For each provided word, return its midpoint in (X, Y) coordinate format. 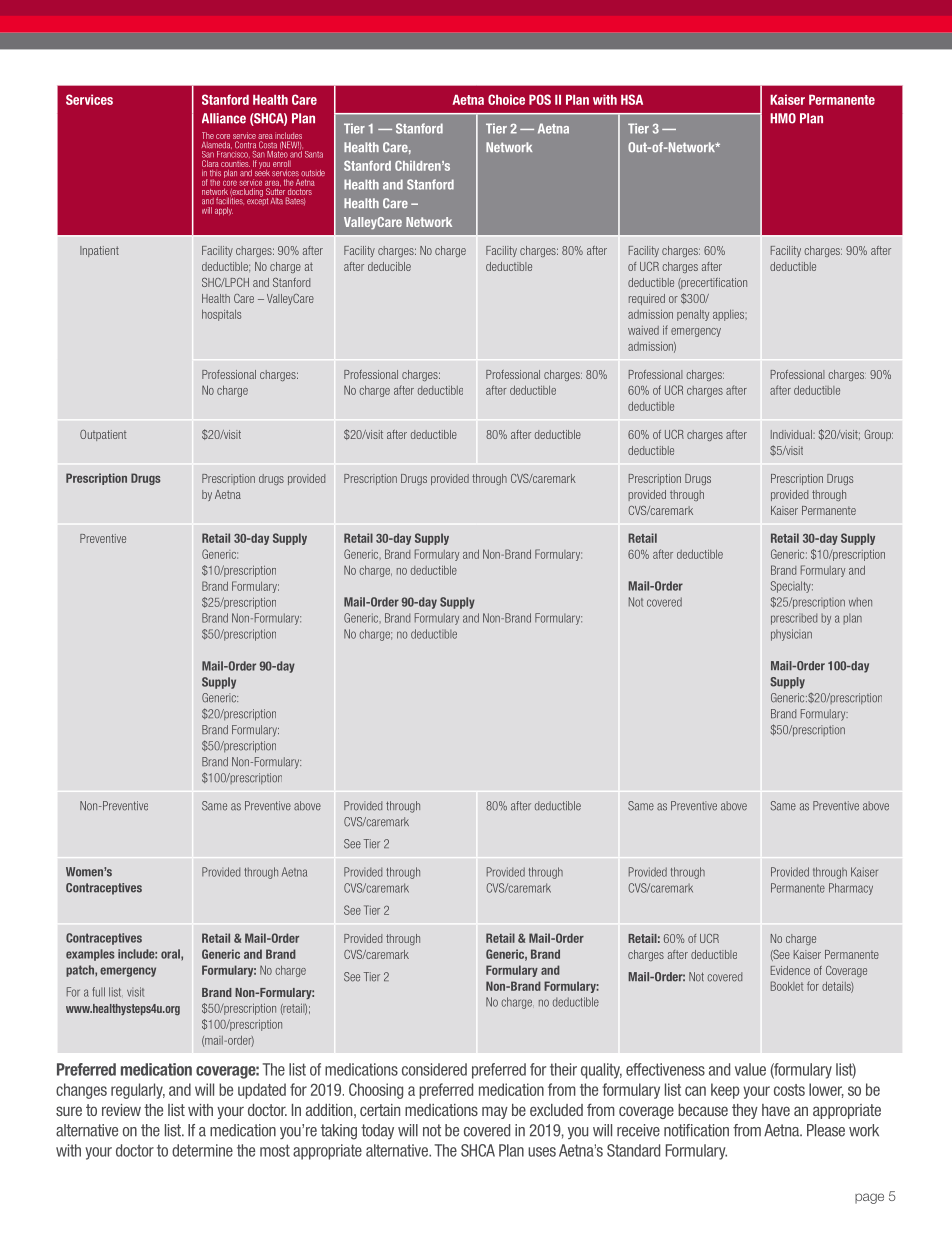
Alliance (224, 118)
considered (434, 1069)
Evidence (790, 970)
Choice (506, 99)
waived (643, 330)
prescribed (794, 619)
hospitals (221, 315)
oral (171, 955)
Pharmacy (851, 889)
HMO (783, 118)
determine (202, 1150)
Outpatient (103, 435)
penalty (693, 315)
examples (90, 955)
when (860, 602)
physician (791, 635)
